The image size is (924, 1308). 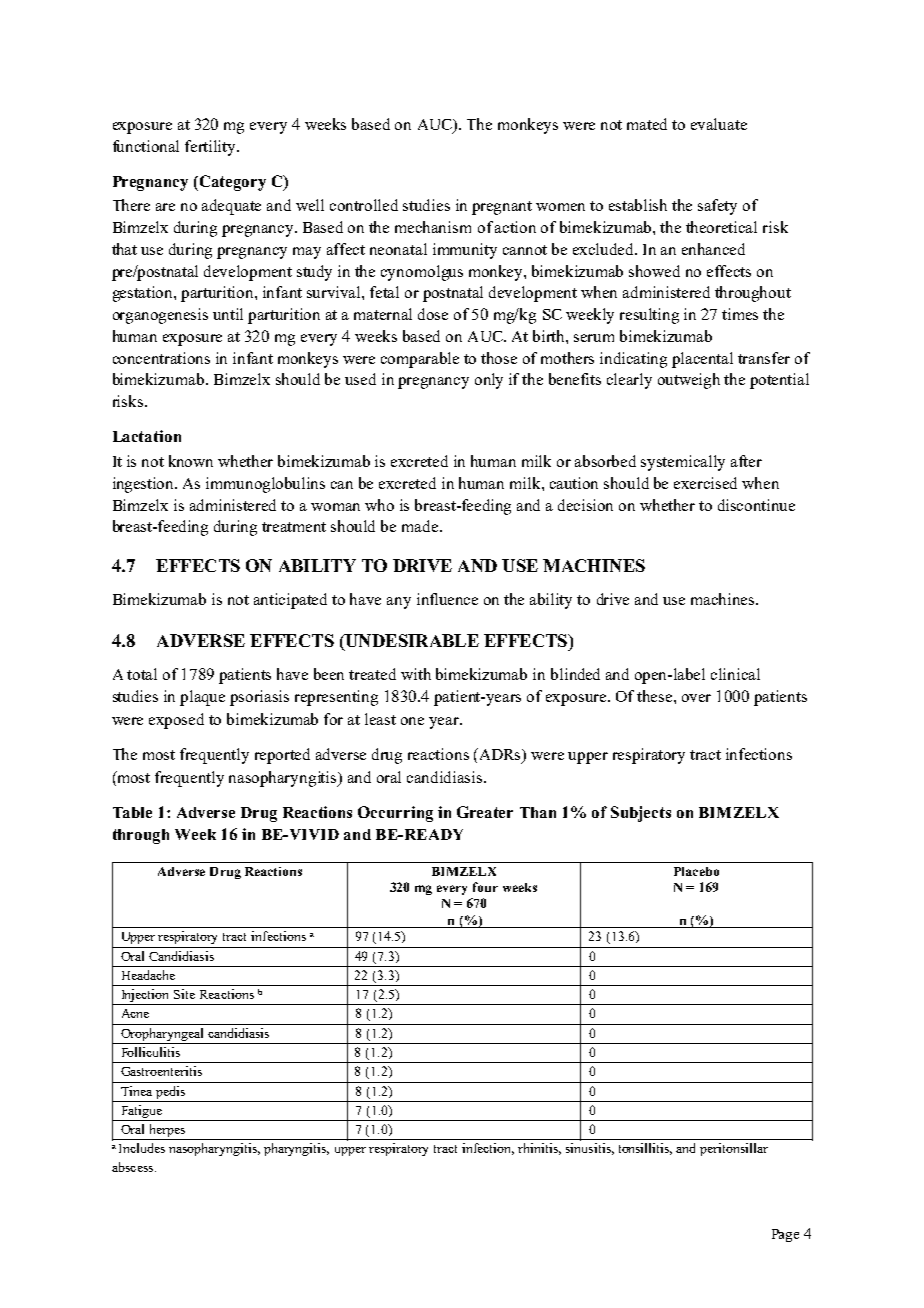 What do you see at coordinates (416, 674) in the image?
I see `with` at bounding box center [416, 674].
